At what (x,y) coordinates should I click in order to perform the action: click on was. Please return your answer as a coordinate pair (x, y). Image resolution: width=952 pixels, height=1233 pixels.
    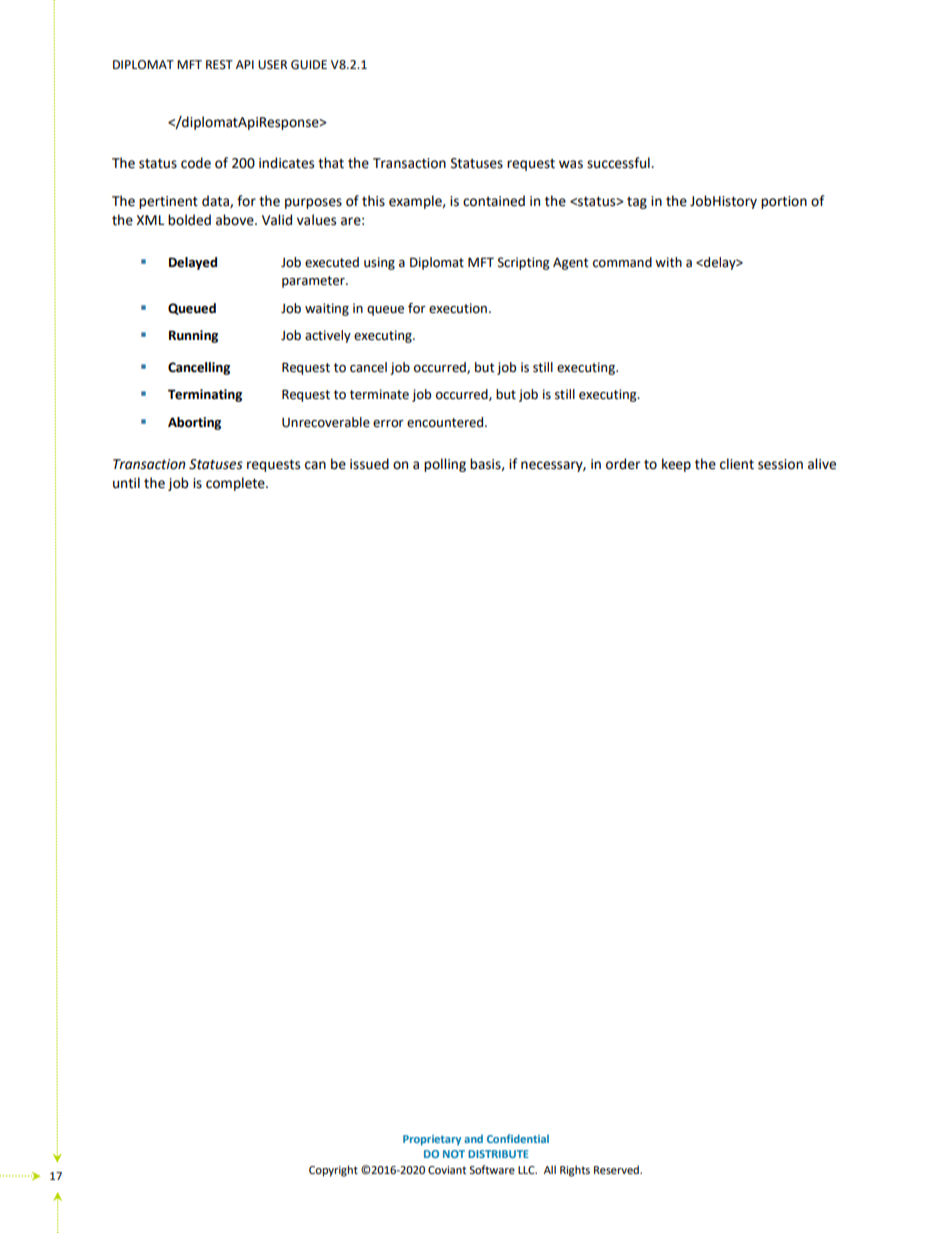
    Looking at the image, I should click on (571, 164).
